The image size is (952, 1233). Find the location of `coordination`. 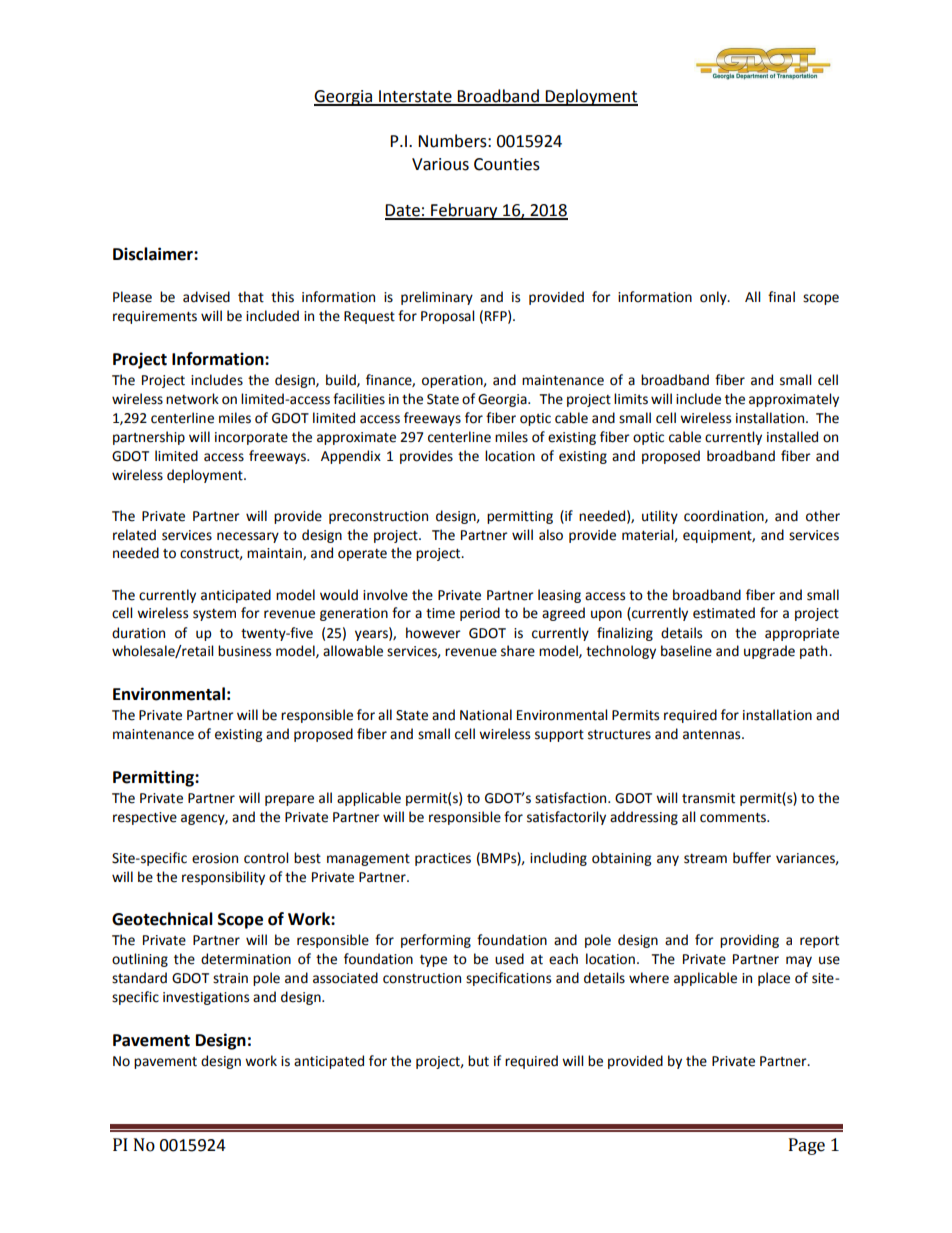

coordination is located at coordinates (725, 516).
